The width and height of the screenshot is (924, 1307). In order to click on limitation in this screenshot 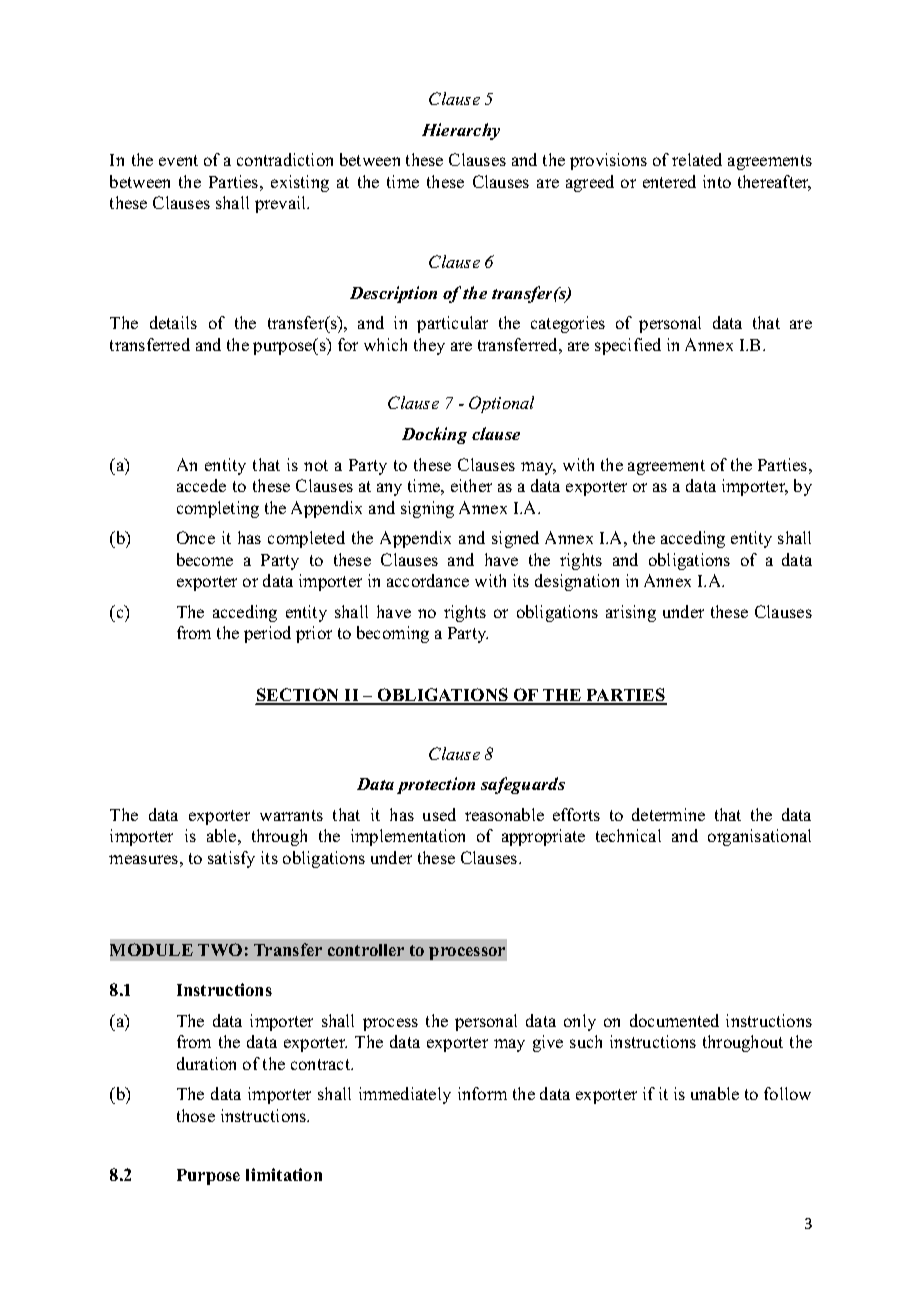, I will do `click(284, 1174)`.
